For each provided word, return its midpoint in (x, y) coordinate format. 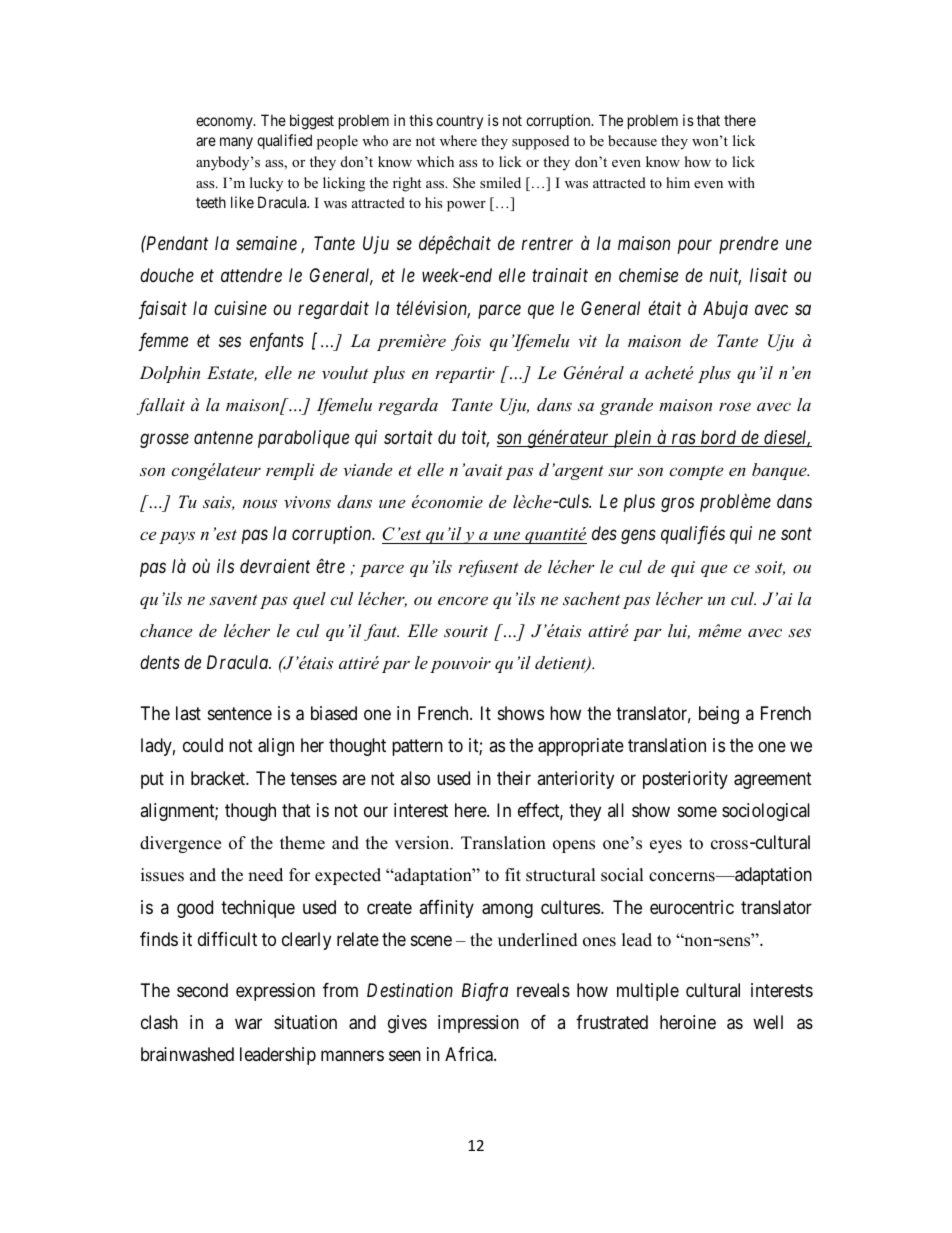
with (741, 182)
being (719, 715)
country (459, 122)
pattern (417, 748)
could (203, 745)
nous (260, 503)
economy (225, 123)
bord (719, 438)
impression (478, 1024)
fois (466, 342)
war (248, 1023)
